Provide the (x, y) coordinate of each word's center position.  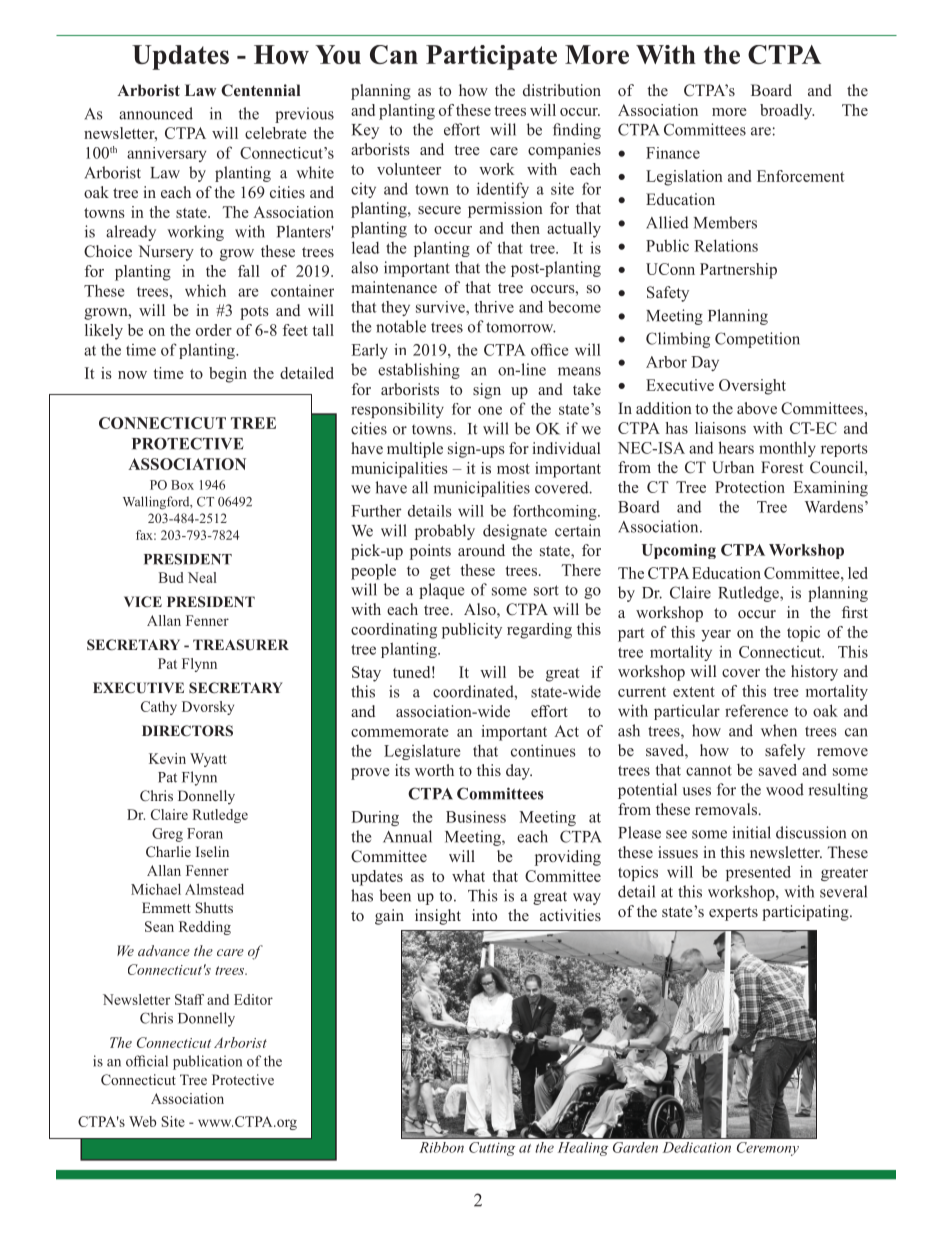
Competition (757, 340)
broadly (787, 112)
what (468, 876)
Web (142, 1121)
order (214, 330)
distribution (562, 90)
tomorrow (521, 327)
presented (758, 873)
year (716, 636)
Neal (202, 577)
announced (156, 113)
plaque (441, 591)
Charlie (168, 851)
